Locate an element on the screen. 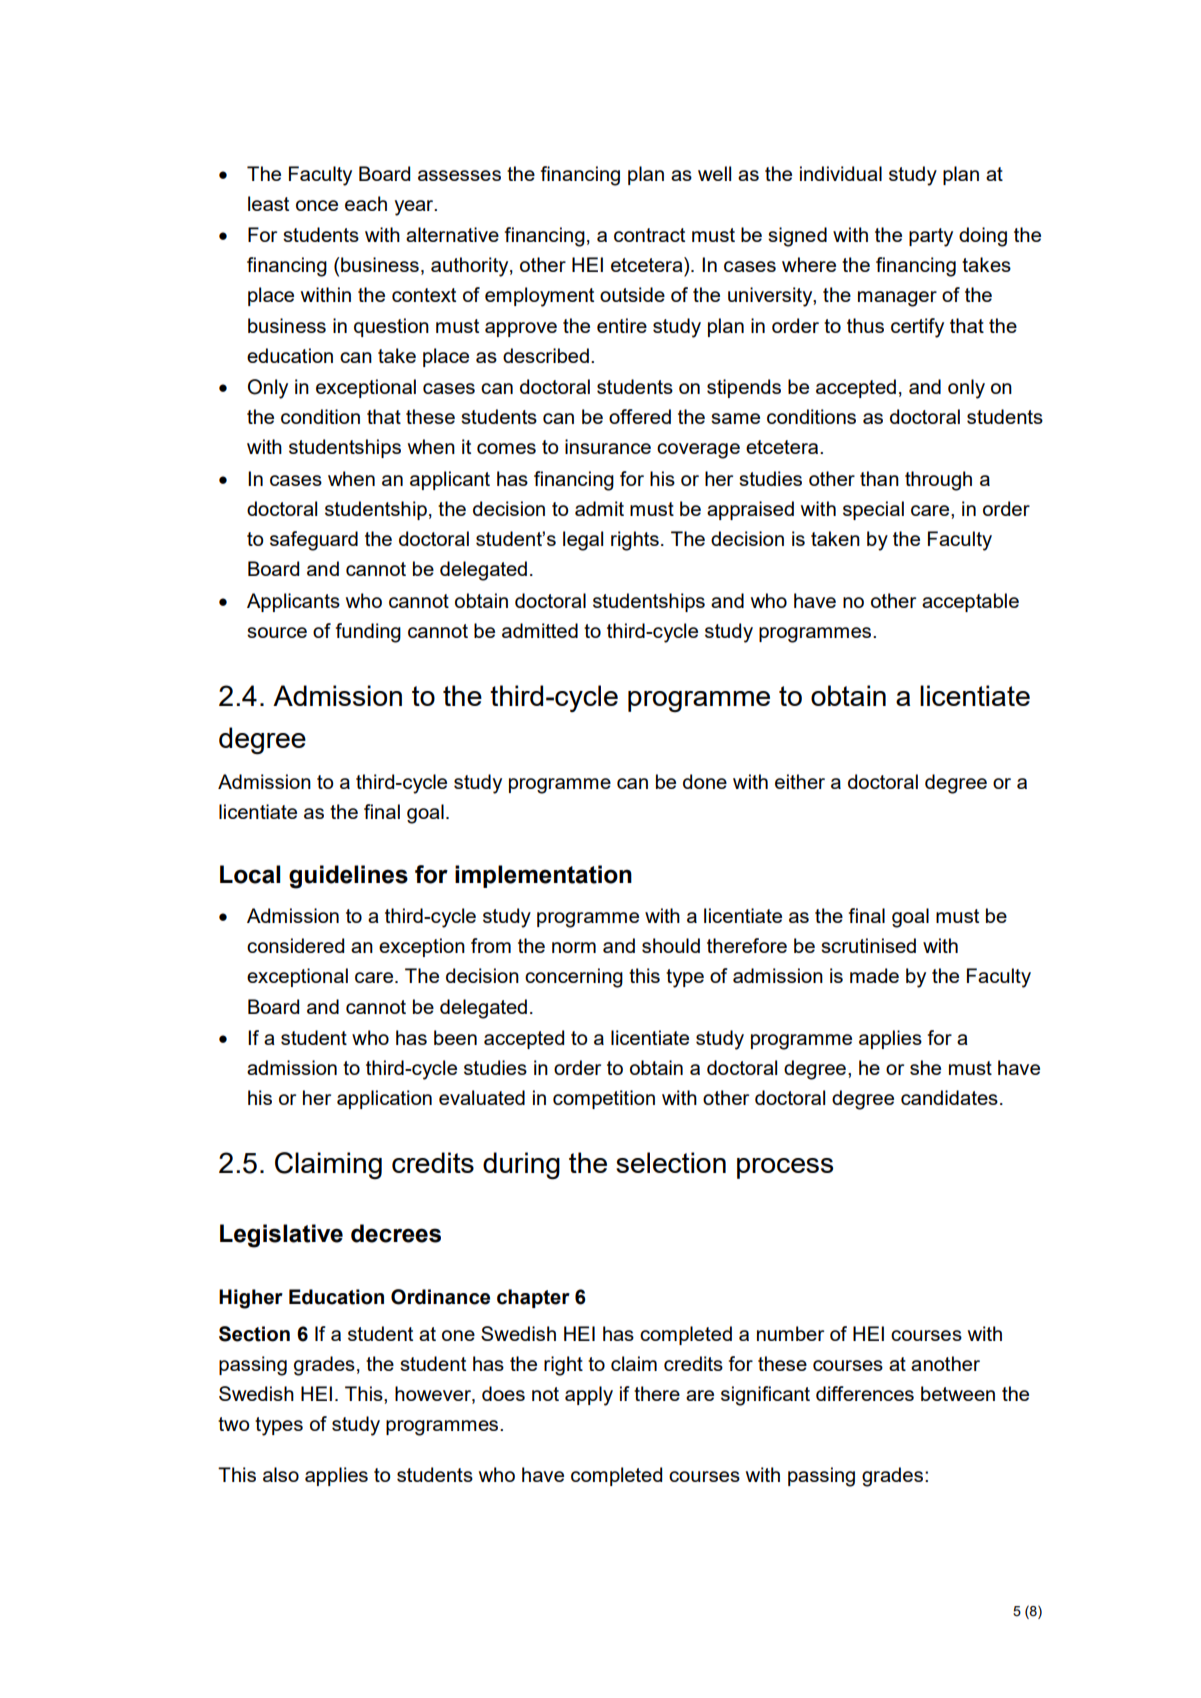 Image resolution: width=1201 pixels, height=1698 pixels. considered is located at coordinates (295, 945).
